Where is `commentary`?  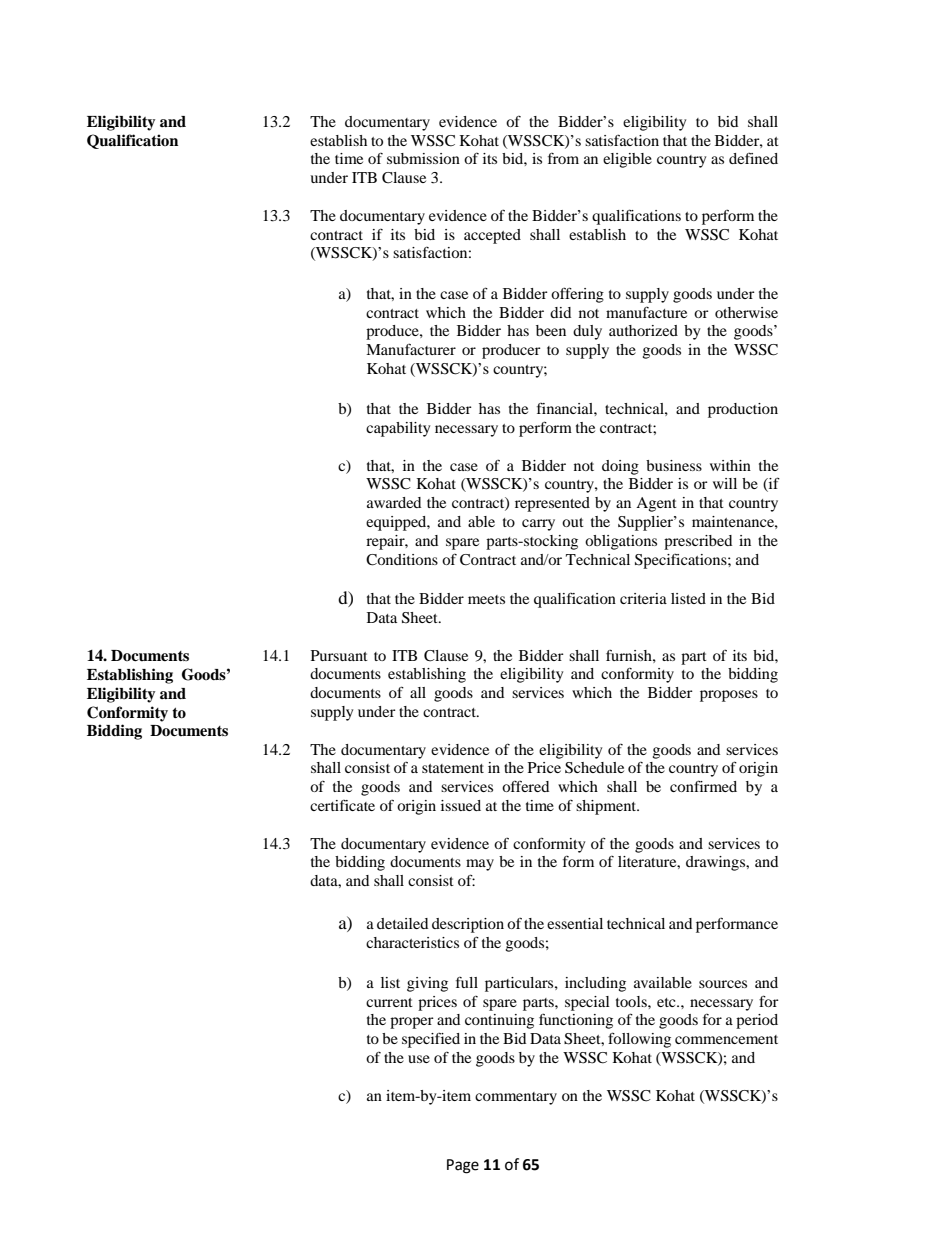
commentary is located at coordinates (516, 1098).
